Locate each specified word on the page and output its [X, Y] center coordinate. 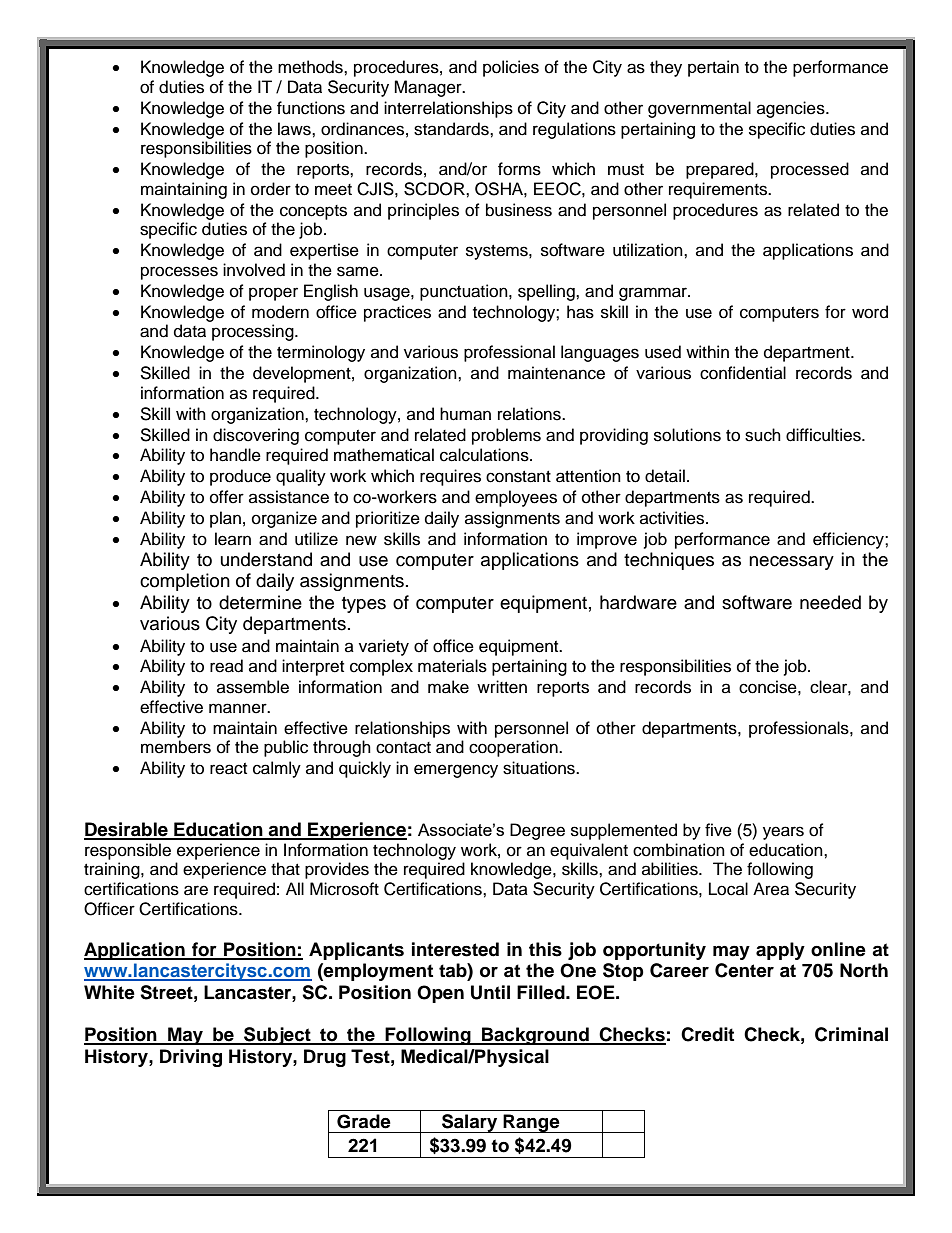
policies [511, 68]
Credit [707, 1034]
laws [295, 129]
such [763, 435]
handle [235, 455]
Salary [470, 1123]
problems [506, 436]
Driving [191, 1058]
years [783, 833]
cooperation [514, 748]
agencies [792, 109]
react [228, 769]
